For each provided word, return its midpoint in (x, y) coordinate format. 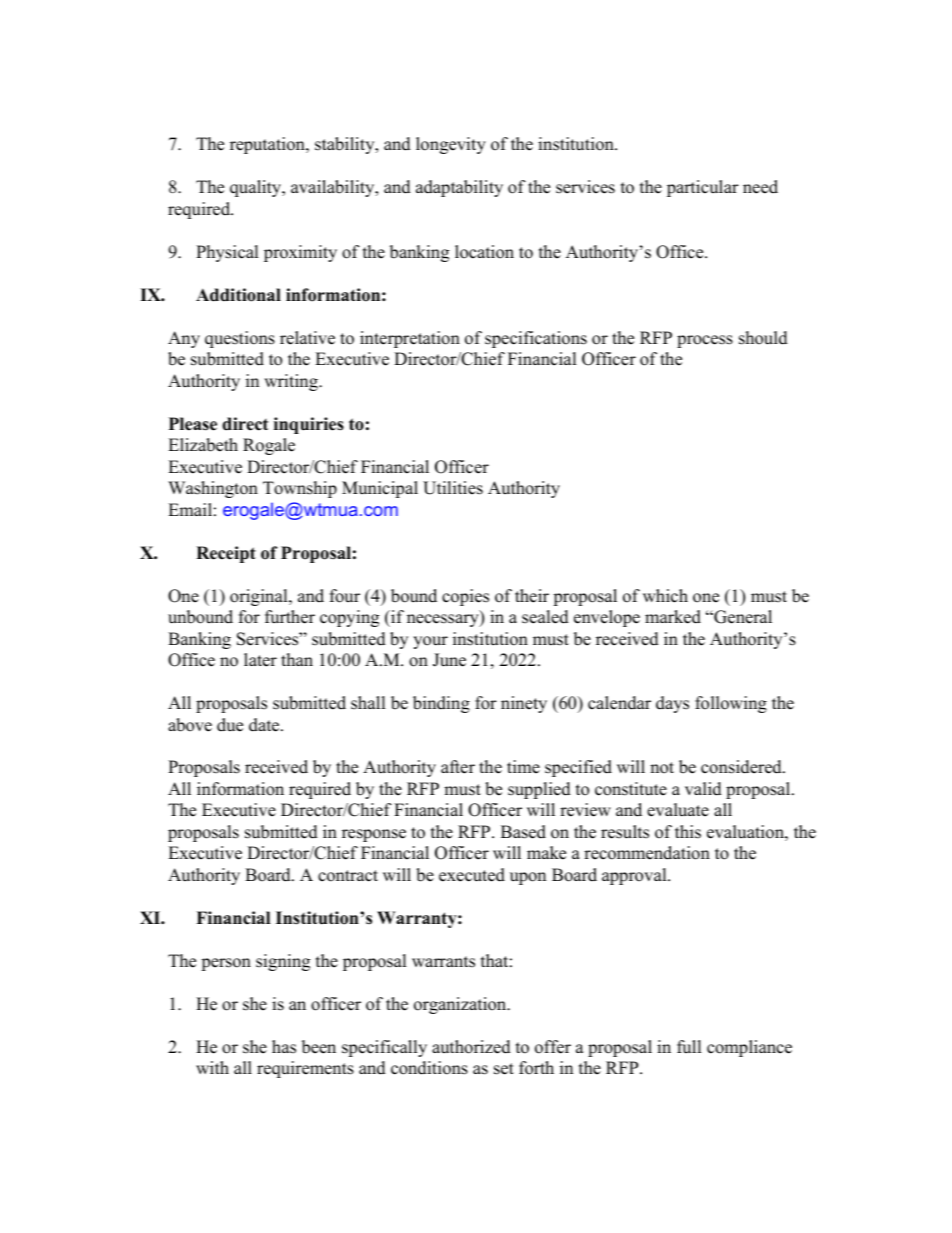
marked (673, 617)
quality (257, 188)
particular (703, 188)
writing (292, 382)
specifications (536, 339)
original (260, 597)
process (705, 341)
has (284, 1047)
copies (465, 597)
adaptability (459, 188)
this (688, 832)
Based (523, 832)
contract (348, 876)
